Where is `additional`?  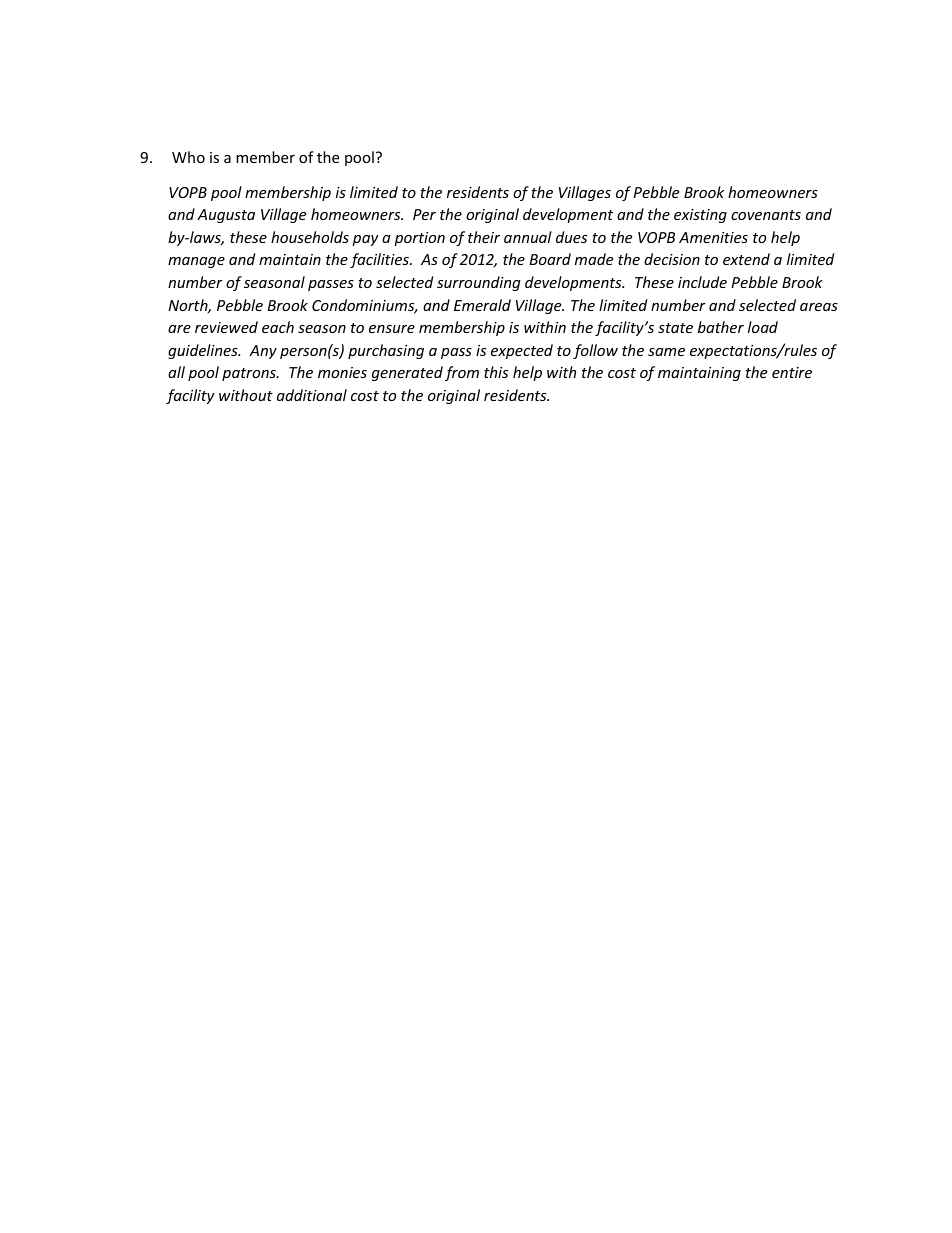 additional is located at coordinates (312, 395).
